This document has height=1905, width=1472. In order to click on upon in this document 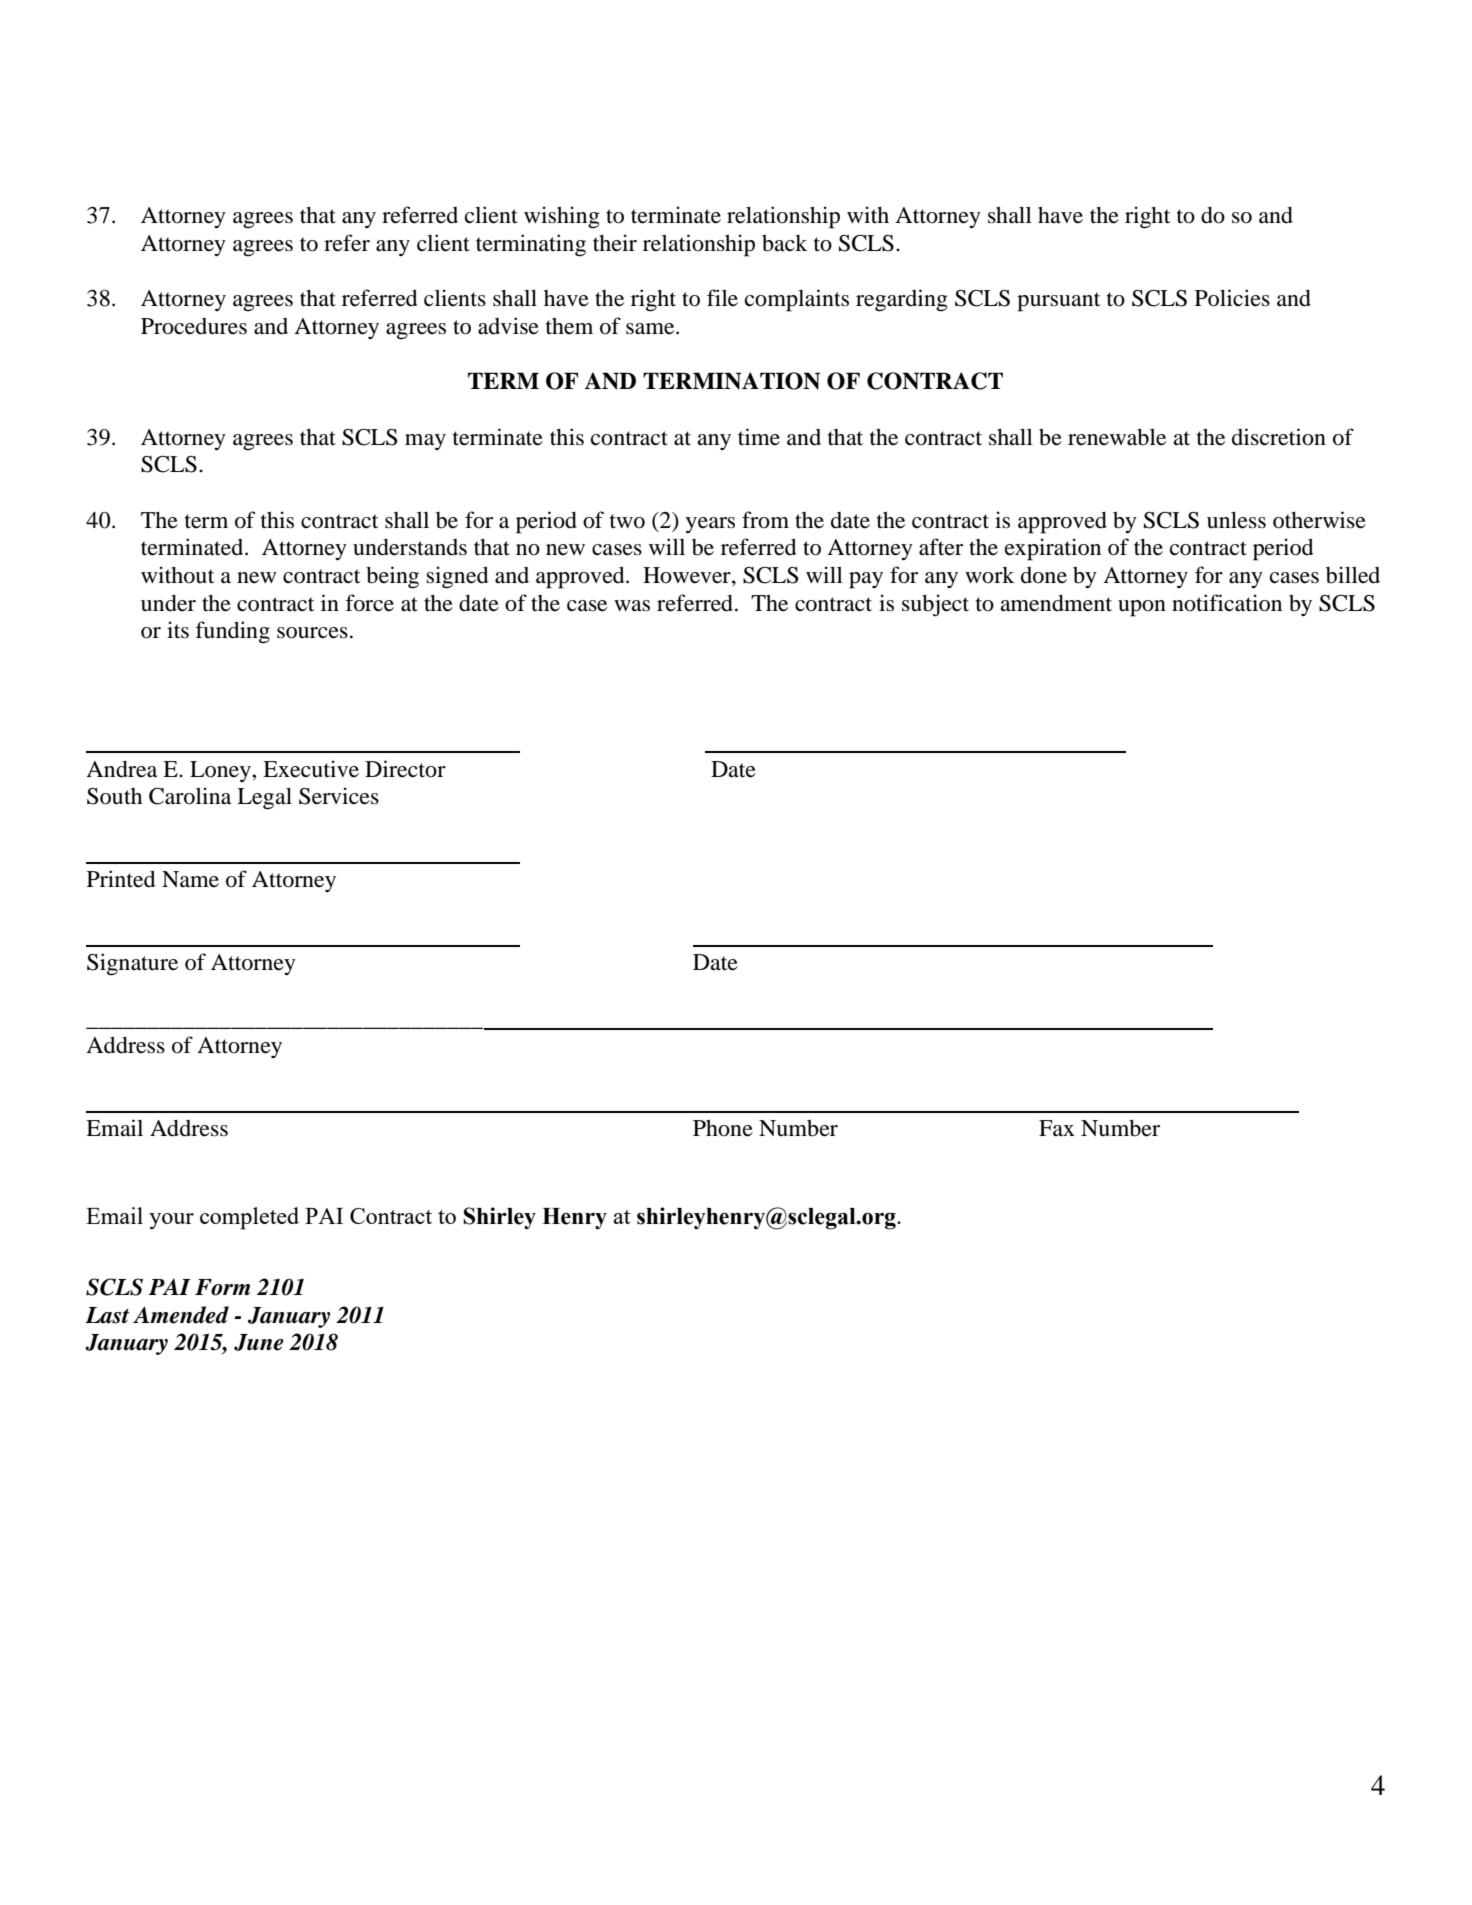, I will do `click(1142, 608)`.
